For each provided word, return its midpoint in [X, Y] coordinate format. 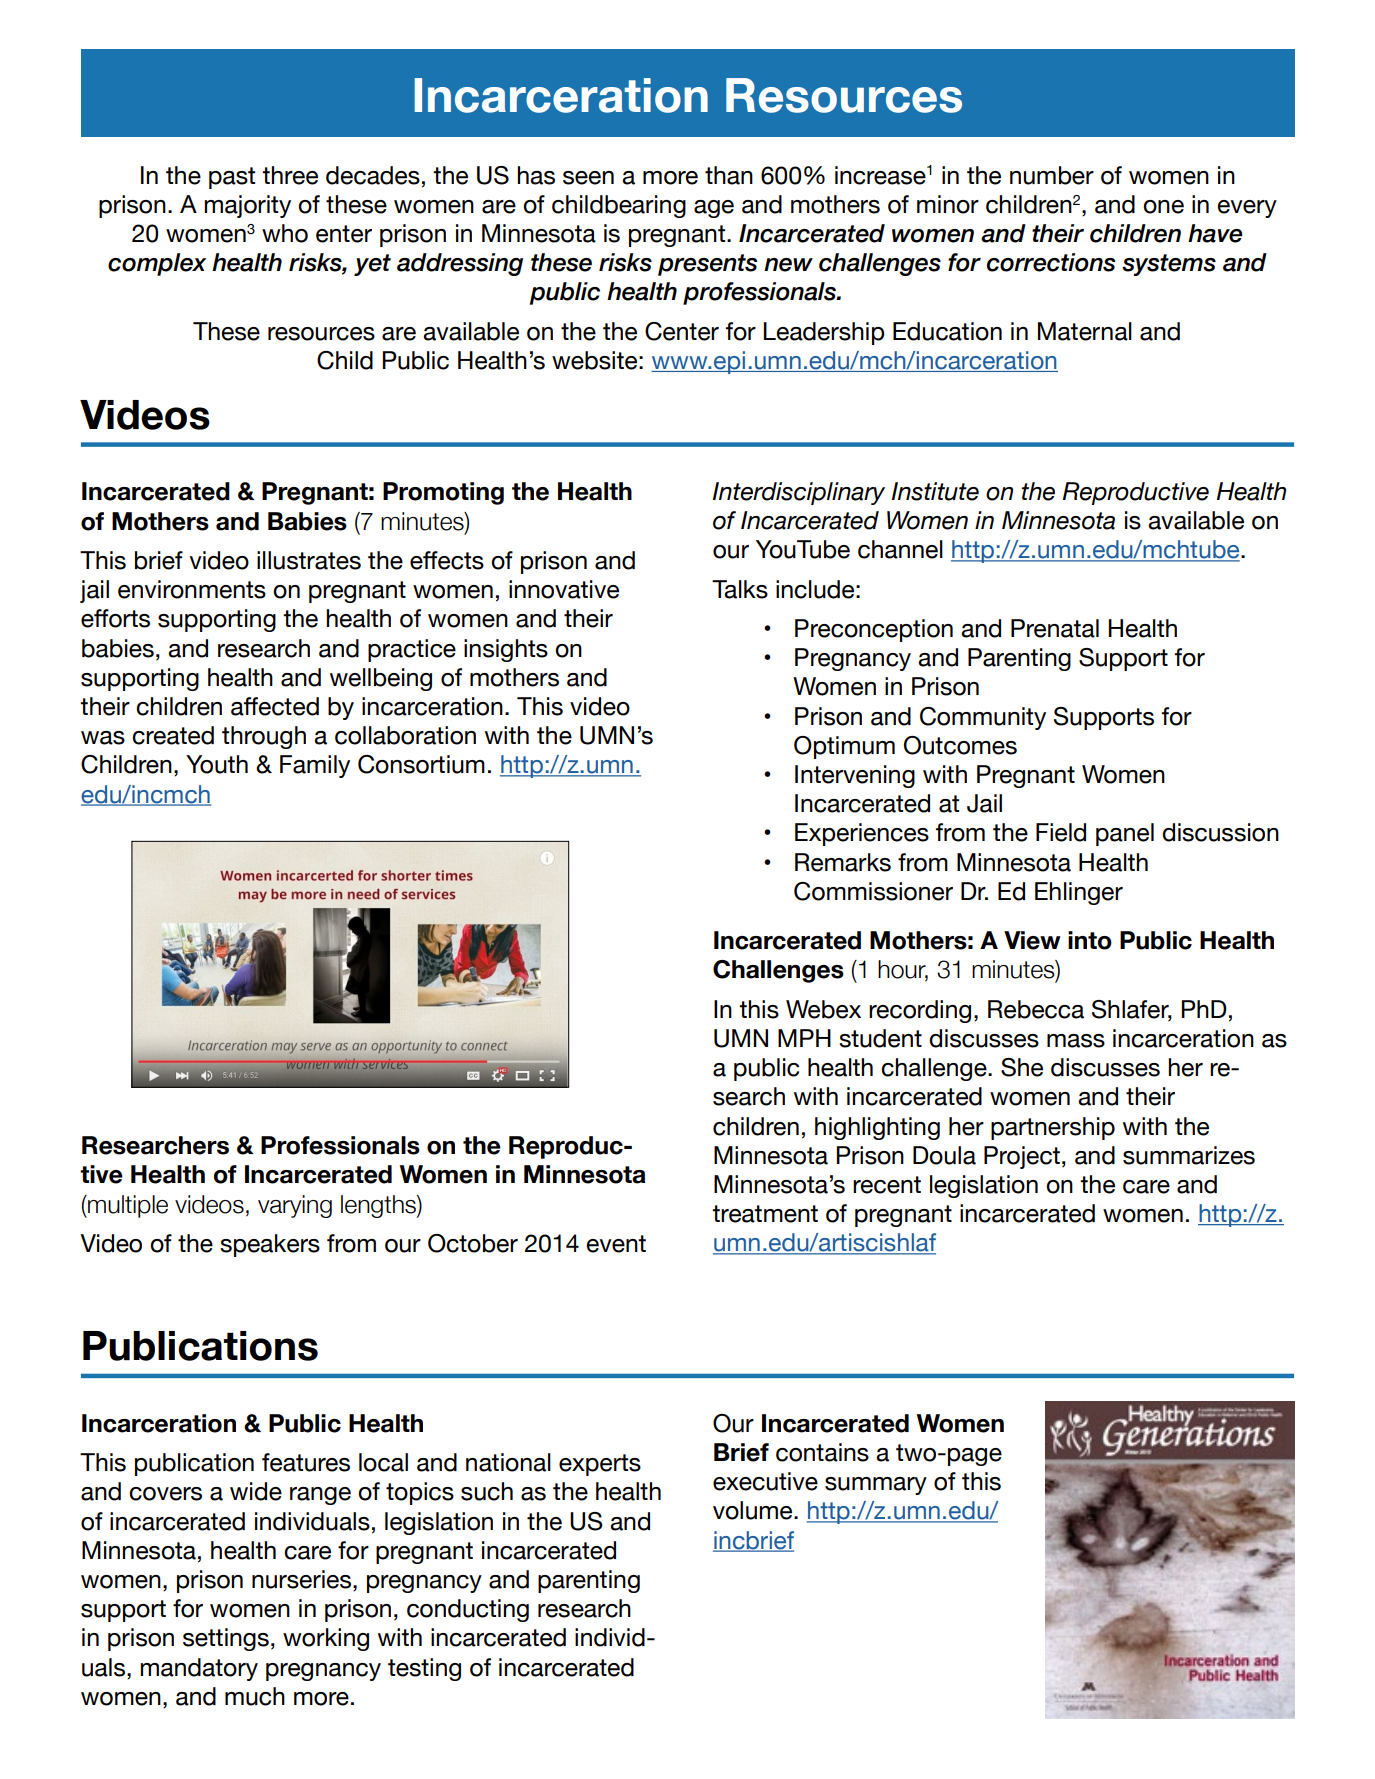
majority [247, 206]
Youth [217, 764]
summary [876, 1486]
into [1090, 940]
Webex [823, 1009]
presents [707, 265]
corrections [1051, 262]
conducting [468, 1610]
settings [226, 1639]
